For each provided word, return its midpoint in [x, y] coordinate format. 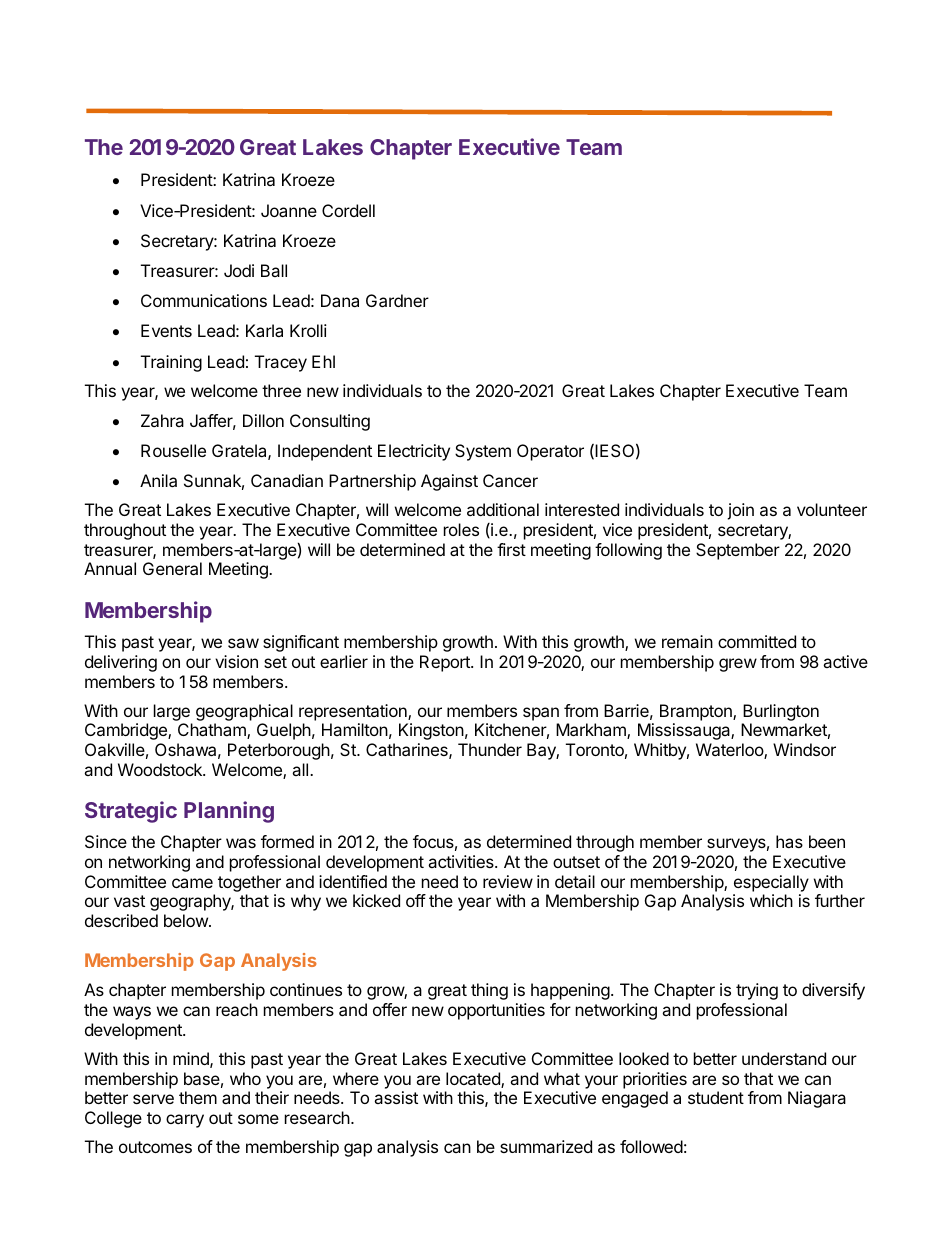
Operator [550, 452]
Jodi [239, 270]
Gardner [397, 300]
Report [446, 663]
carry [185, 1121]
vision [236, 661]
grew [738, 665]
